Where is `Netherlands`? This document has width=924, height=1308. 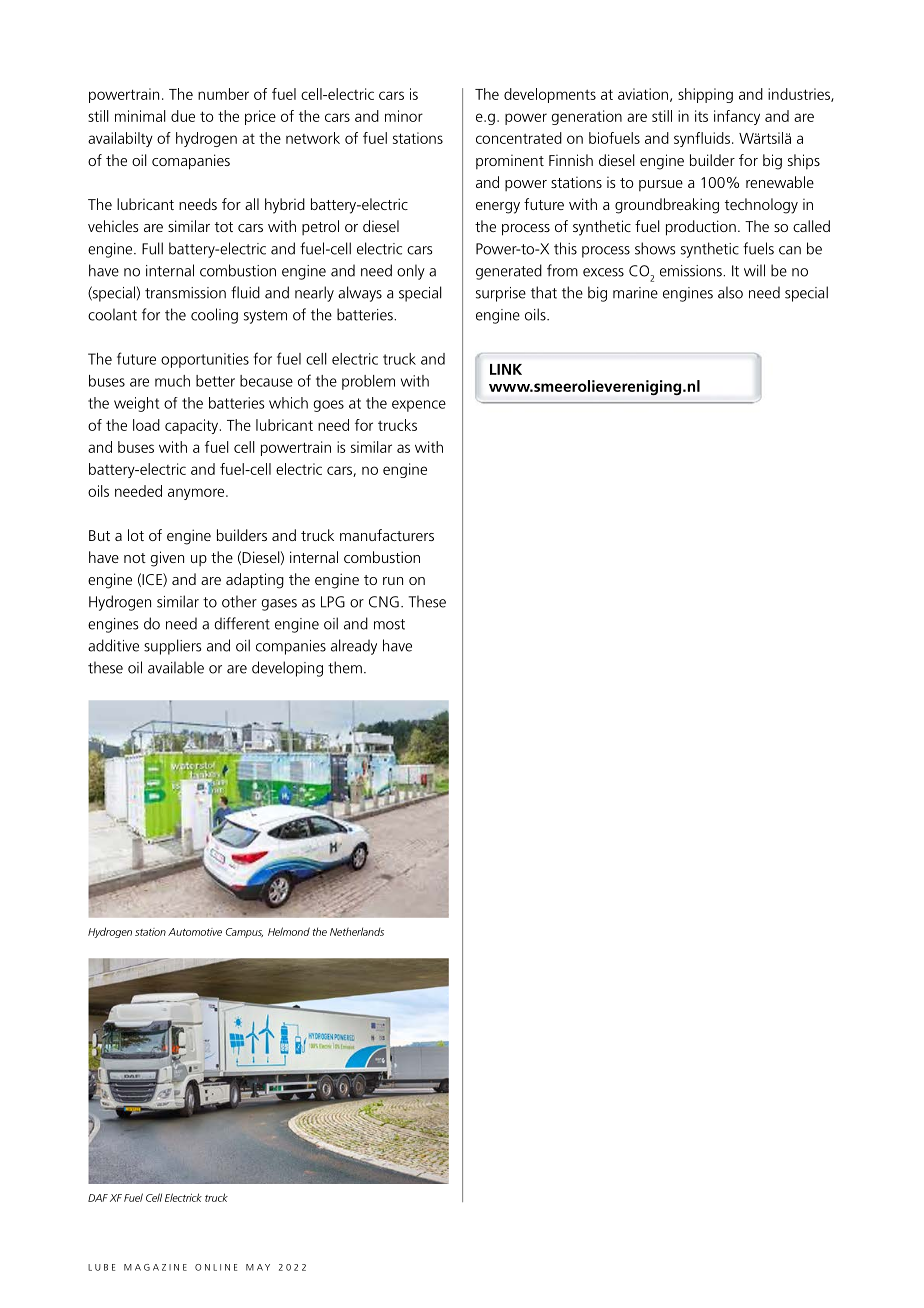 Netherlands is located at coordinates (357, 931).
